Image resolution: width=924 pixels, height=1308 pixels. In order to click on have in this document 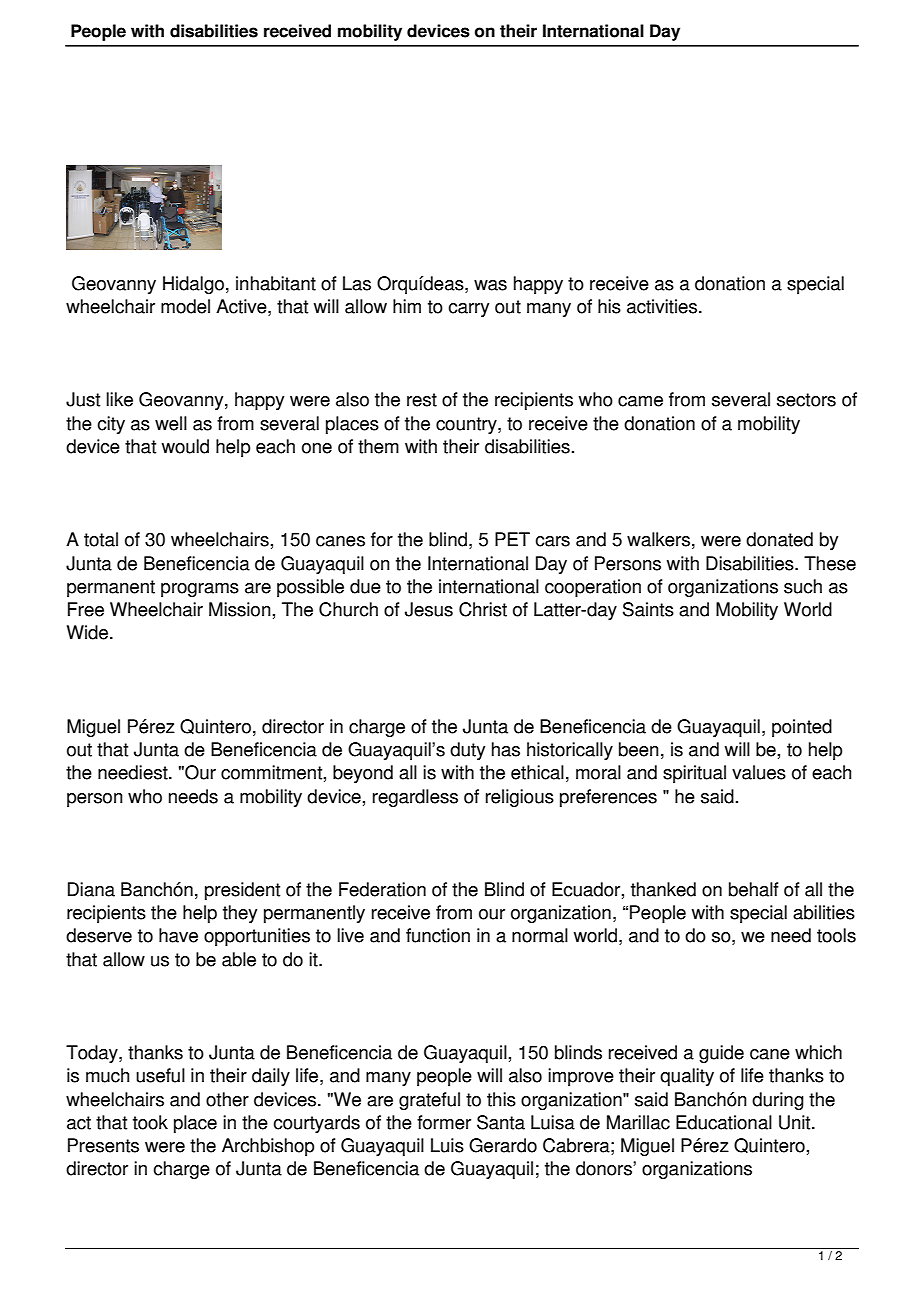, I will do `click(178, 935)`.
